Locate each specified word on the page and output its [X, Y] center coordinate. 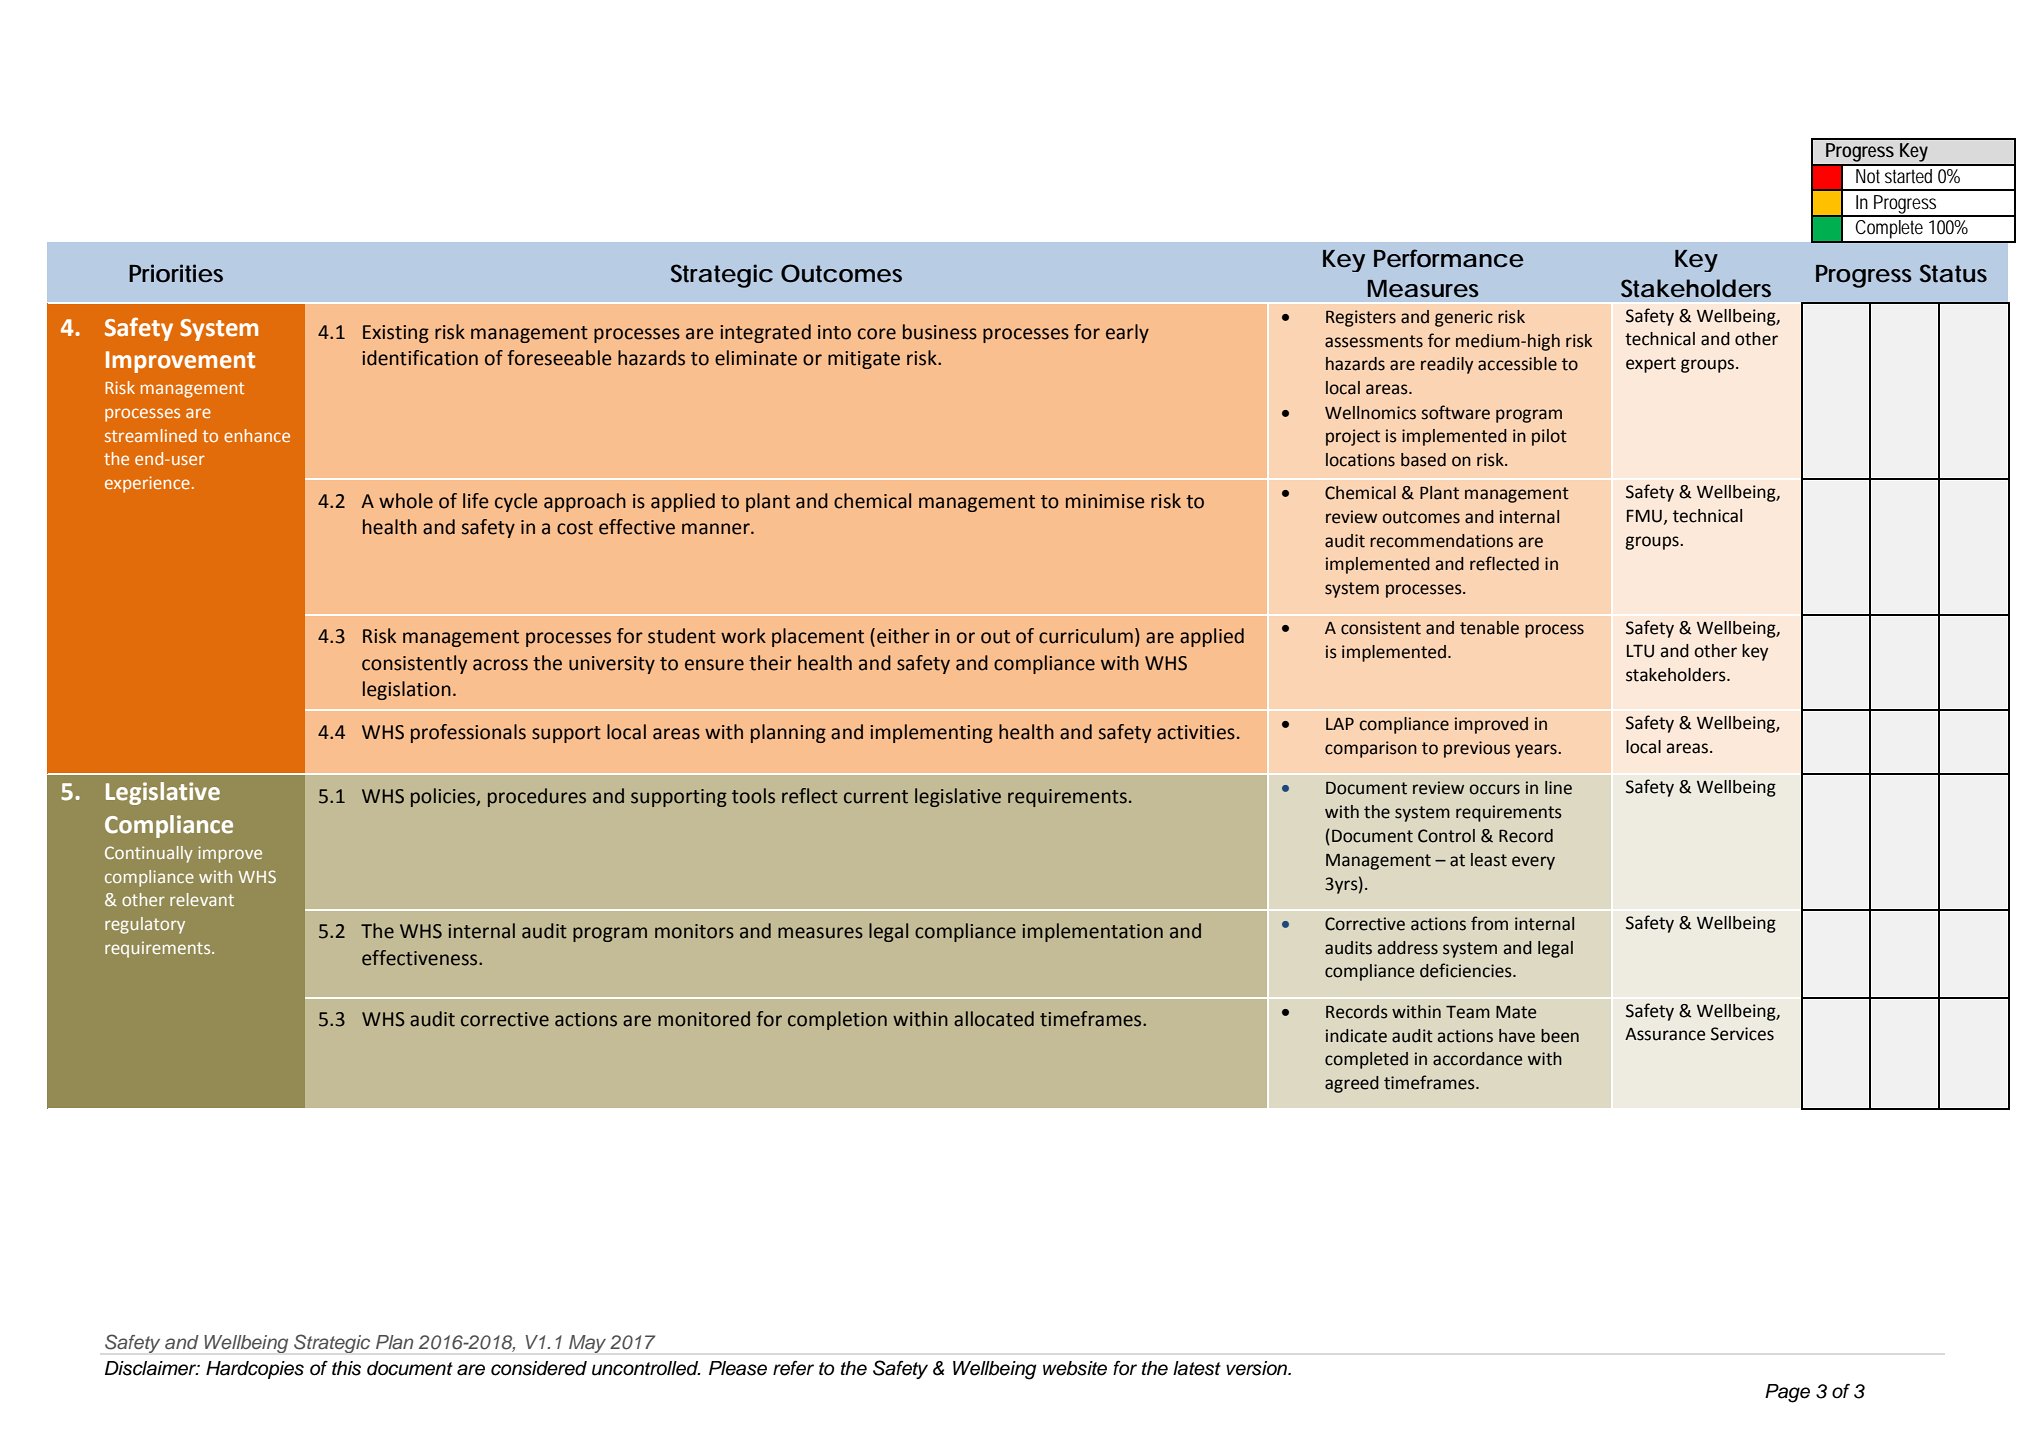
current [876, 797]
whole [406, 501]
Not [1868, 176]
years [1537, 751]
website [1075, 1368]
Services [1742, 1034]
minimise [1105, 501]
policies [444, 797]
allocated [994, 1019]
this [346, 1368]
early [1127, 333]
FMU [1644, 516]
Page [1787, 1393]
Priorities [176, 273]
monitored [704, 1019]
